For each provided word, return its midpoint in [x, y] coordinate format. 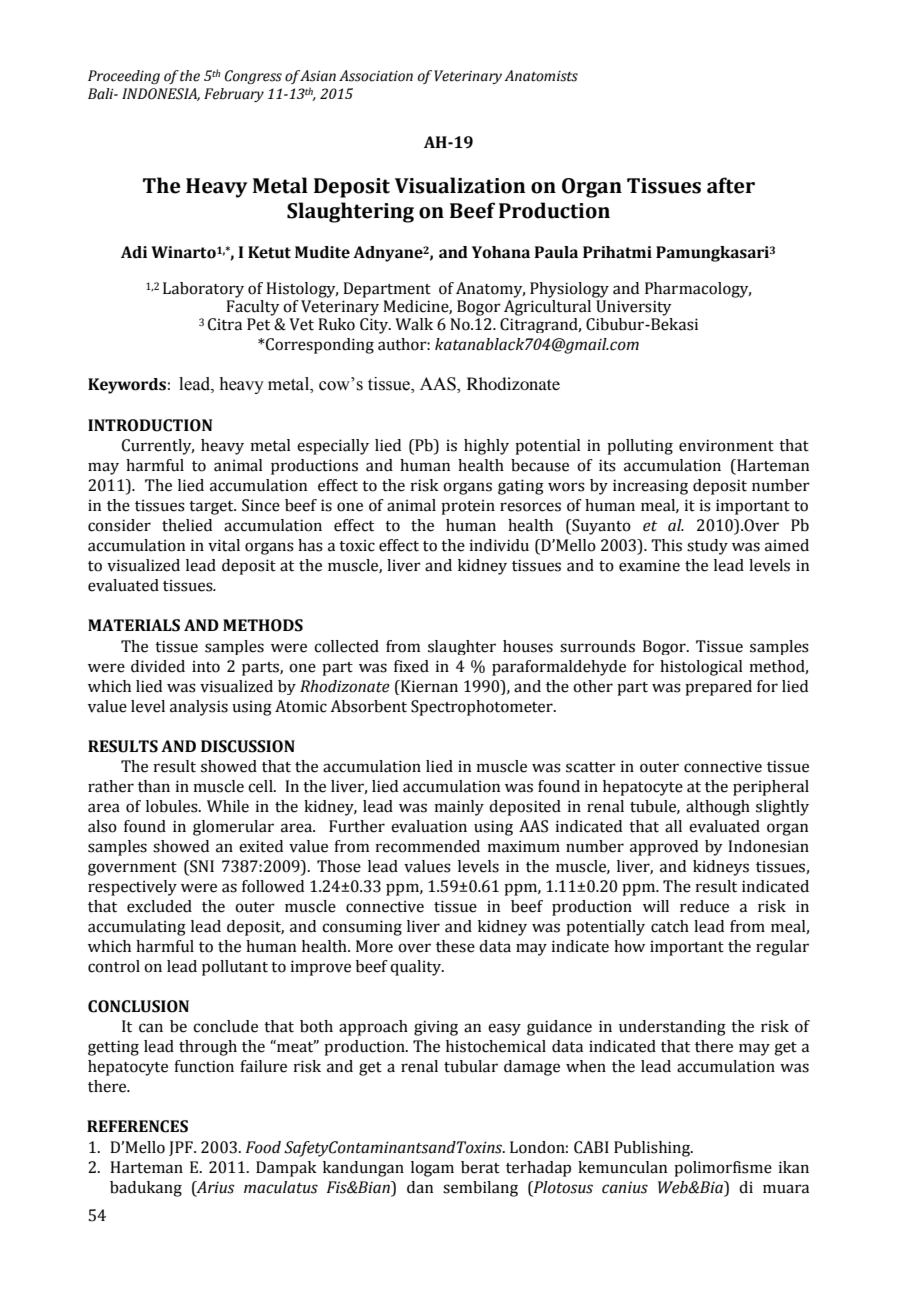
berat [480, 1167]
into [206, 666]
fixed [411, 666]
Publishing [653, 1149]
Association [376, 76]
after [731, 185]
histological [701, 668]
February [234, 95]
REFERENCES [137, 1126]
